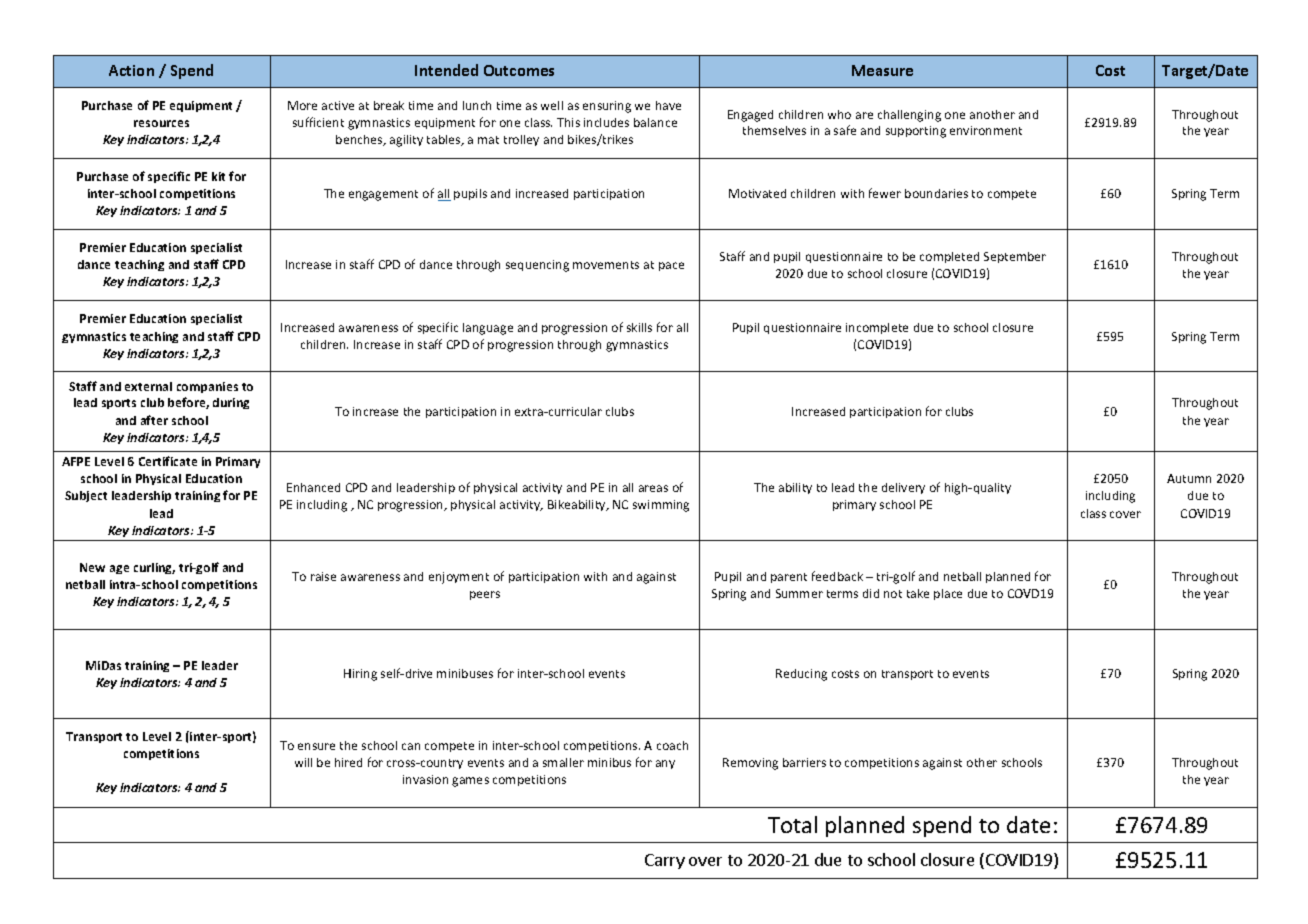  I want to click on incomplete, so click(877, 328).
